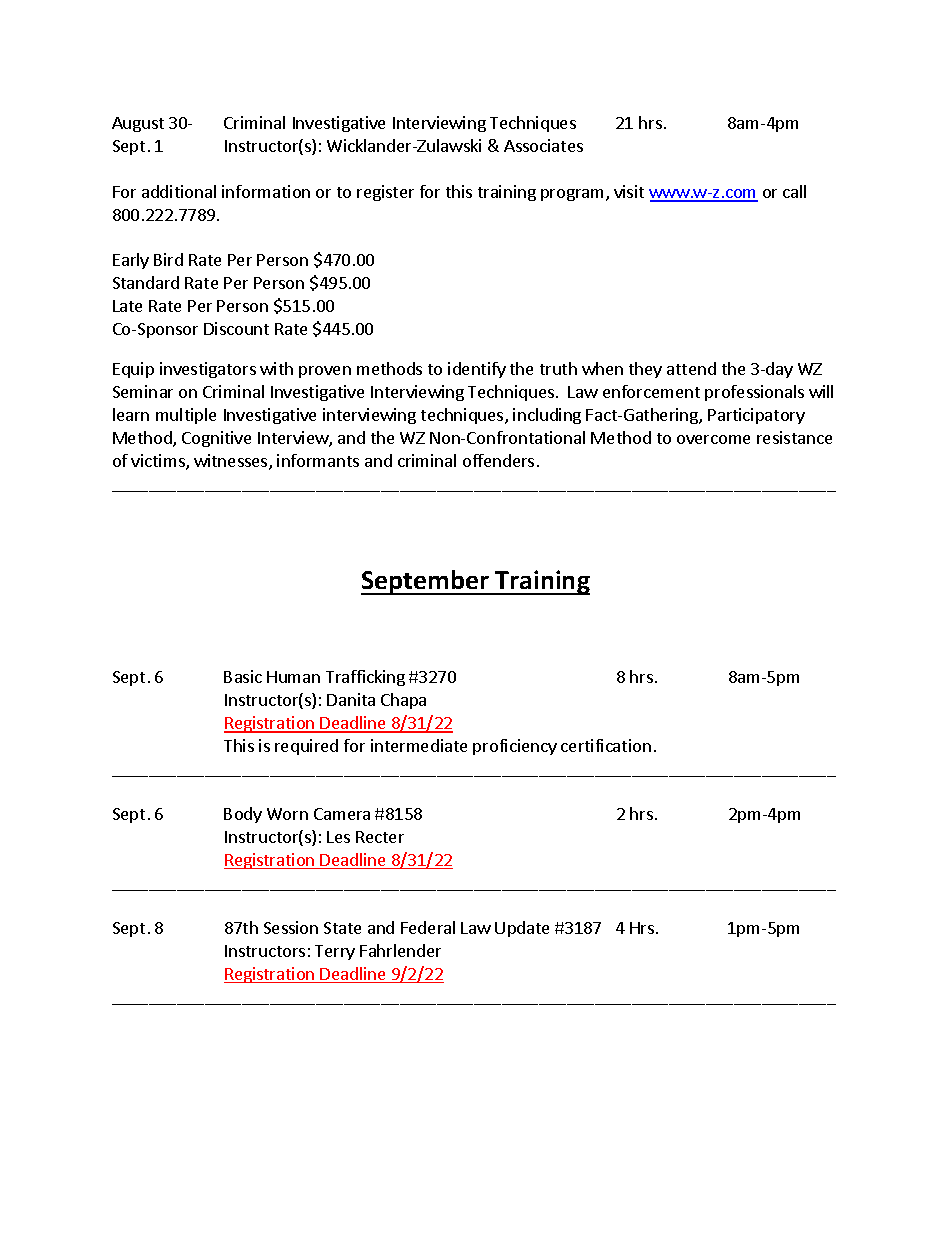  I want to click on Update, so click(522, 929).
